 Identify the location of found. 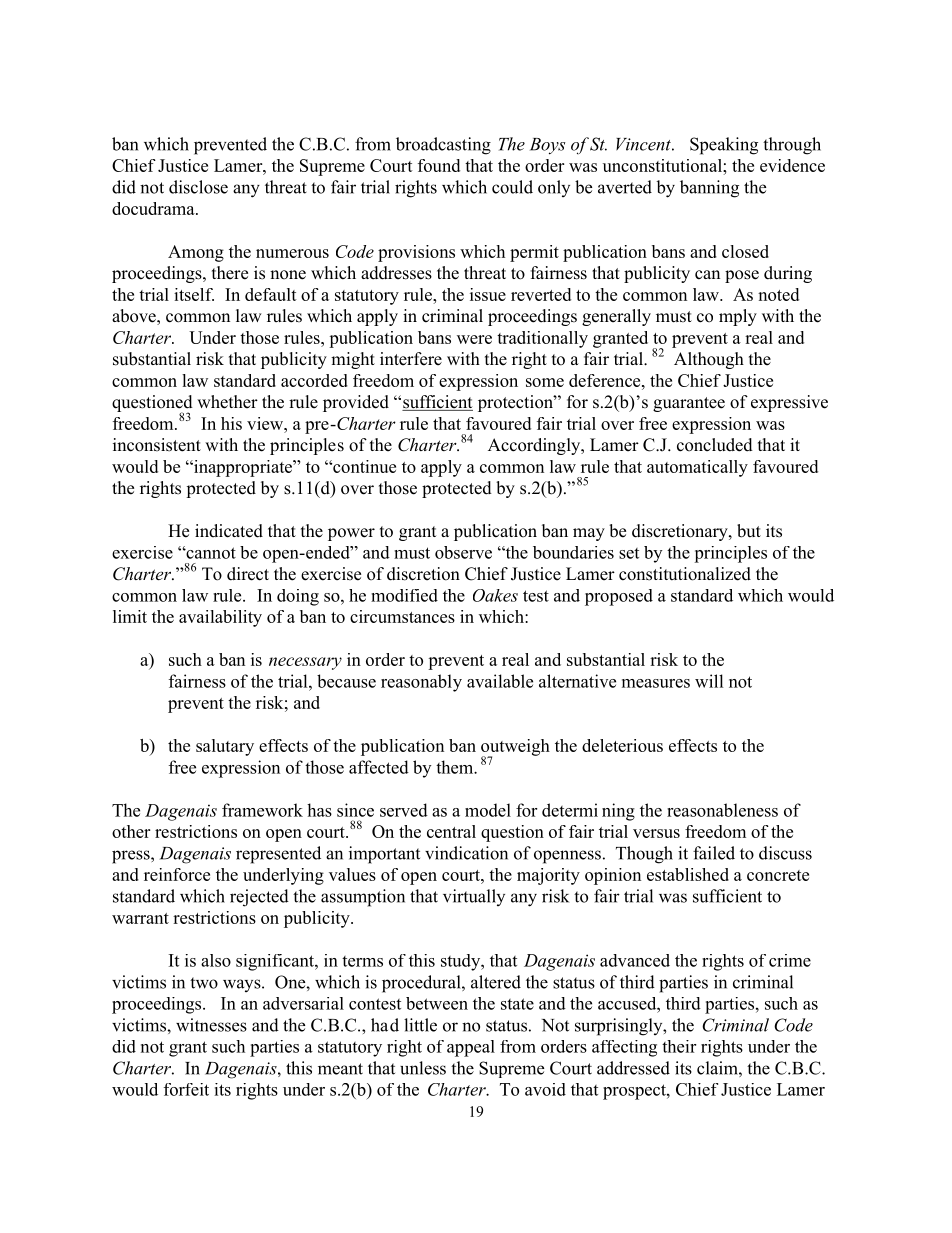
(439, 165).
